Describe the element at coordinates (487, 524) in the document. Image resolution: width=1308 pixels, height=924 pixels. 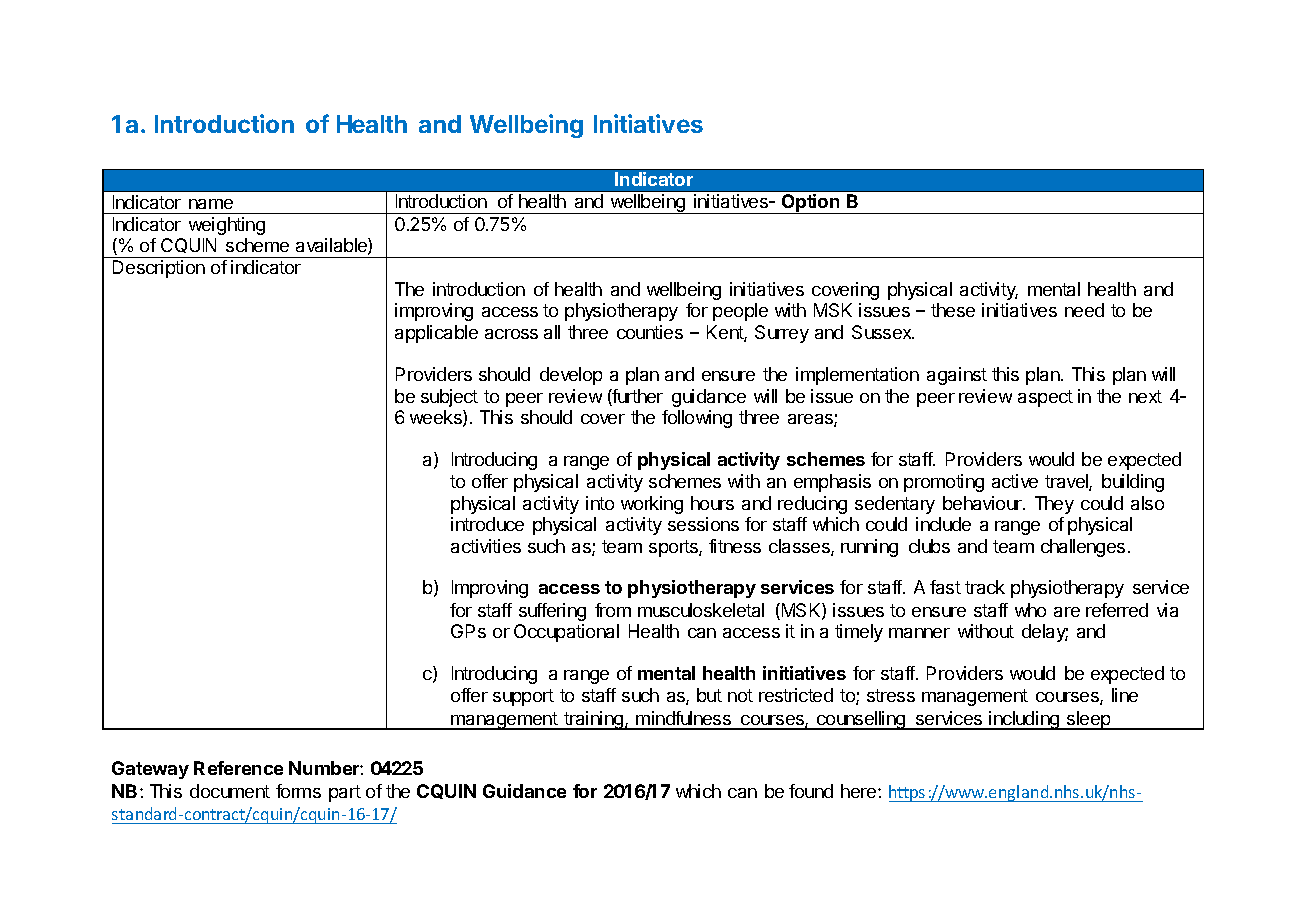
I see `introduce` at that location.
